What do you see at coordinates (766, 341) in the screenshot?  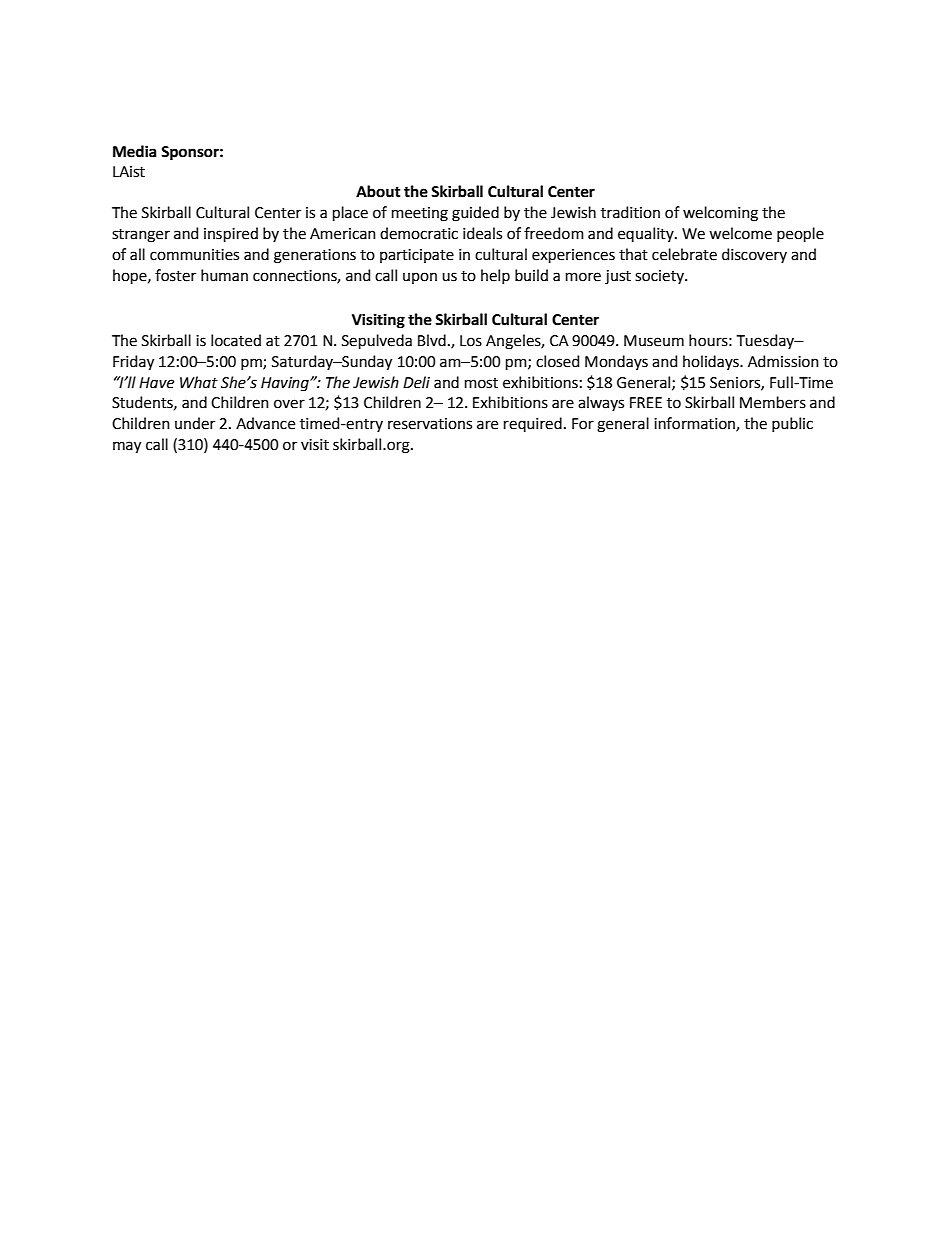 I see `Tuesday` at bounding box center [766, 341].
